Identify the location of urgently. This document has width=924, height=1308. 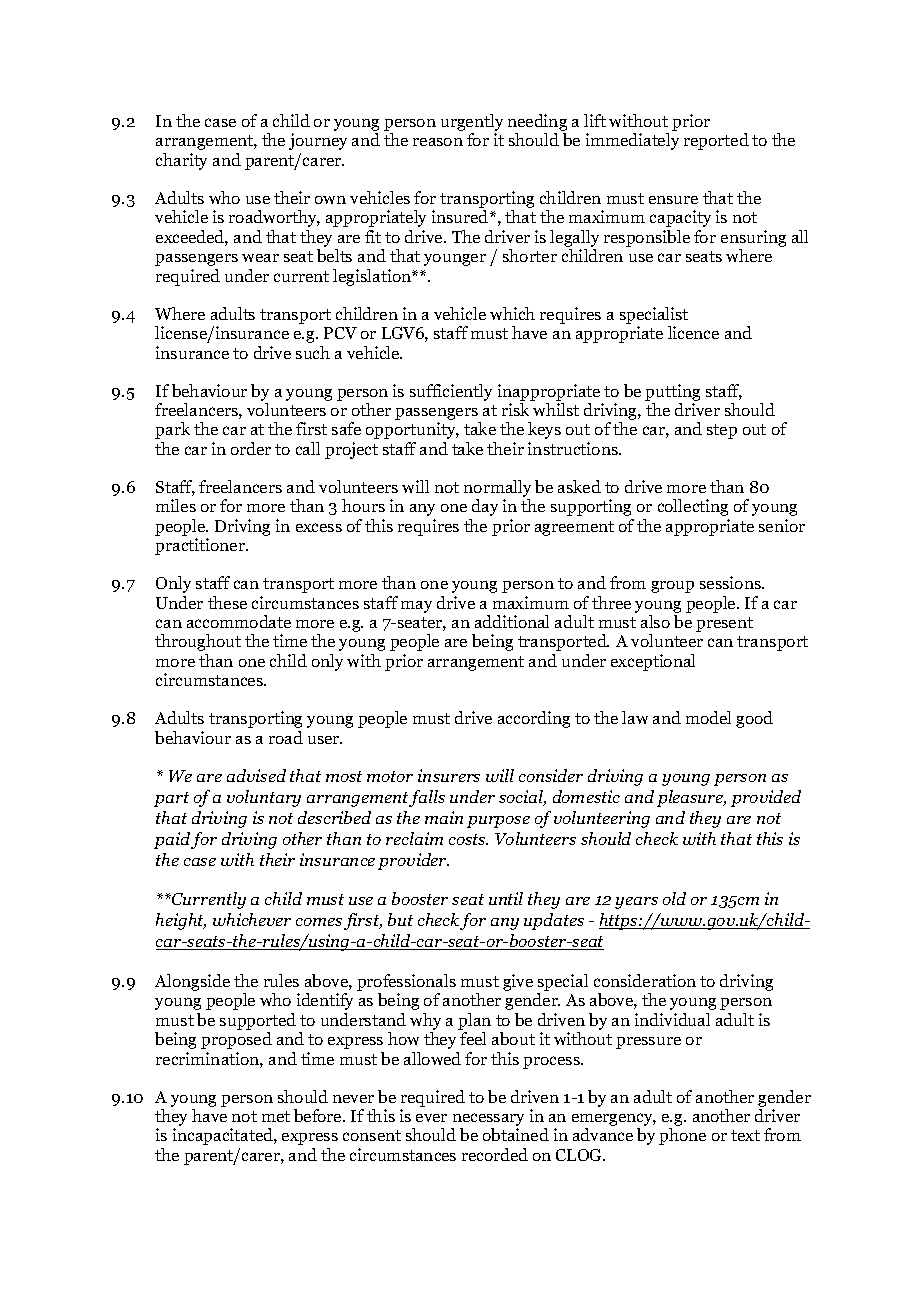
(472, 124).
